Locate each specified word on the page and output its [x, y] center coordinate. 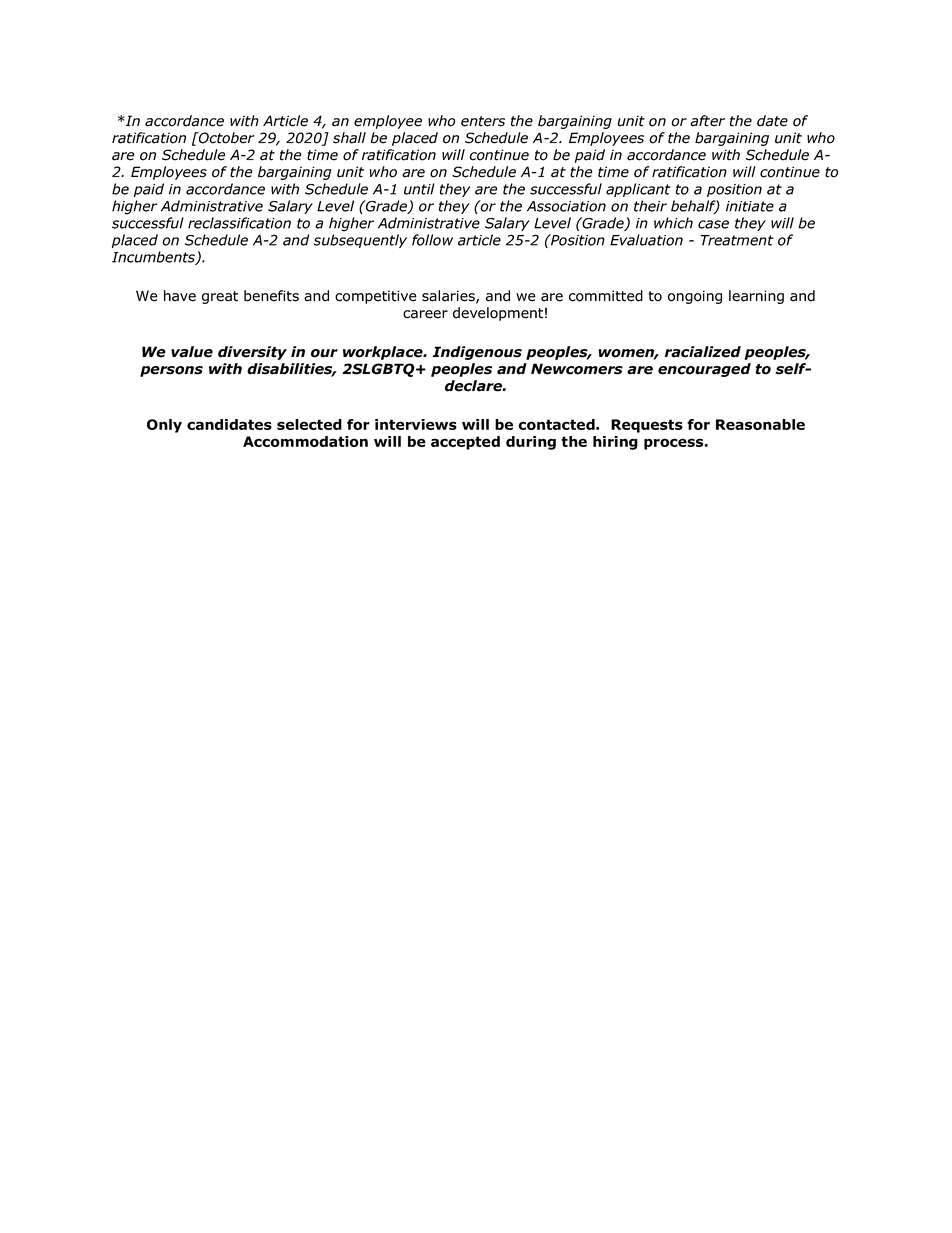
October [225, 138]
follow [432, 240]
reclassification [239, 223]
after [707, 121]
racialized [703, 352]
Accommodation [305, 441]
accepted [465, 443]
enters [483, 121]
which [673, 223]
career [425, 314]
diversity [252, 353]
